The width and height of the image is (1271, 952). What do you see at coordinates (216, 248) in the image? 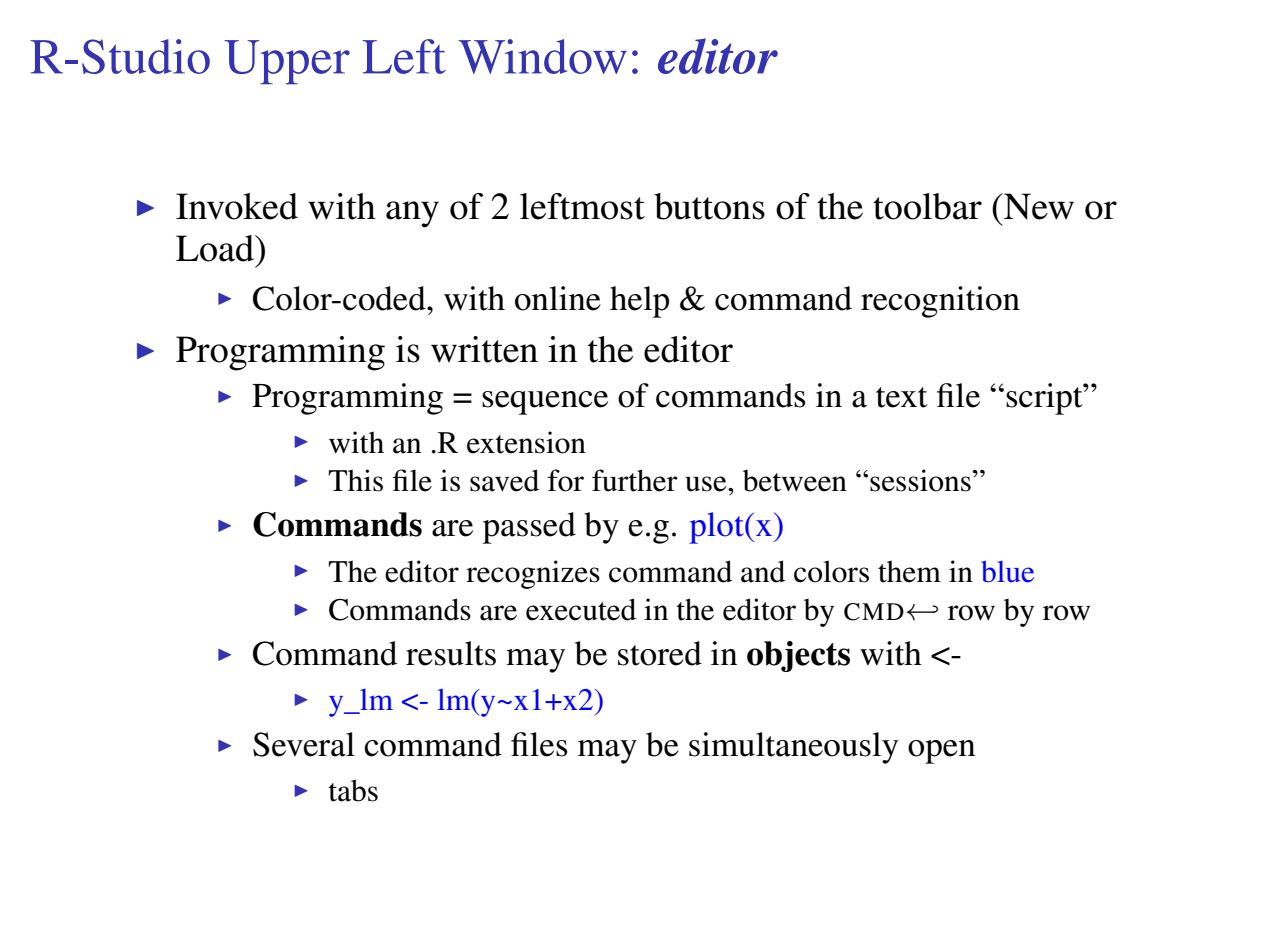
I see `Load` at bounding box center [216, 248].
